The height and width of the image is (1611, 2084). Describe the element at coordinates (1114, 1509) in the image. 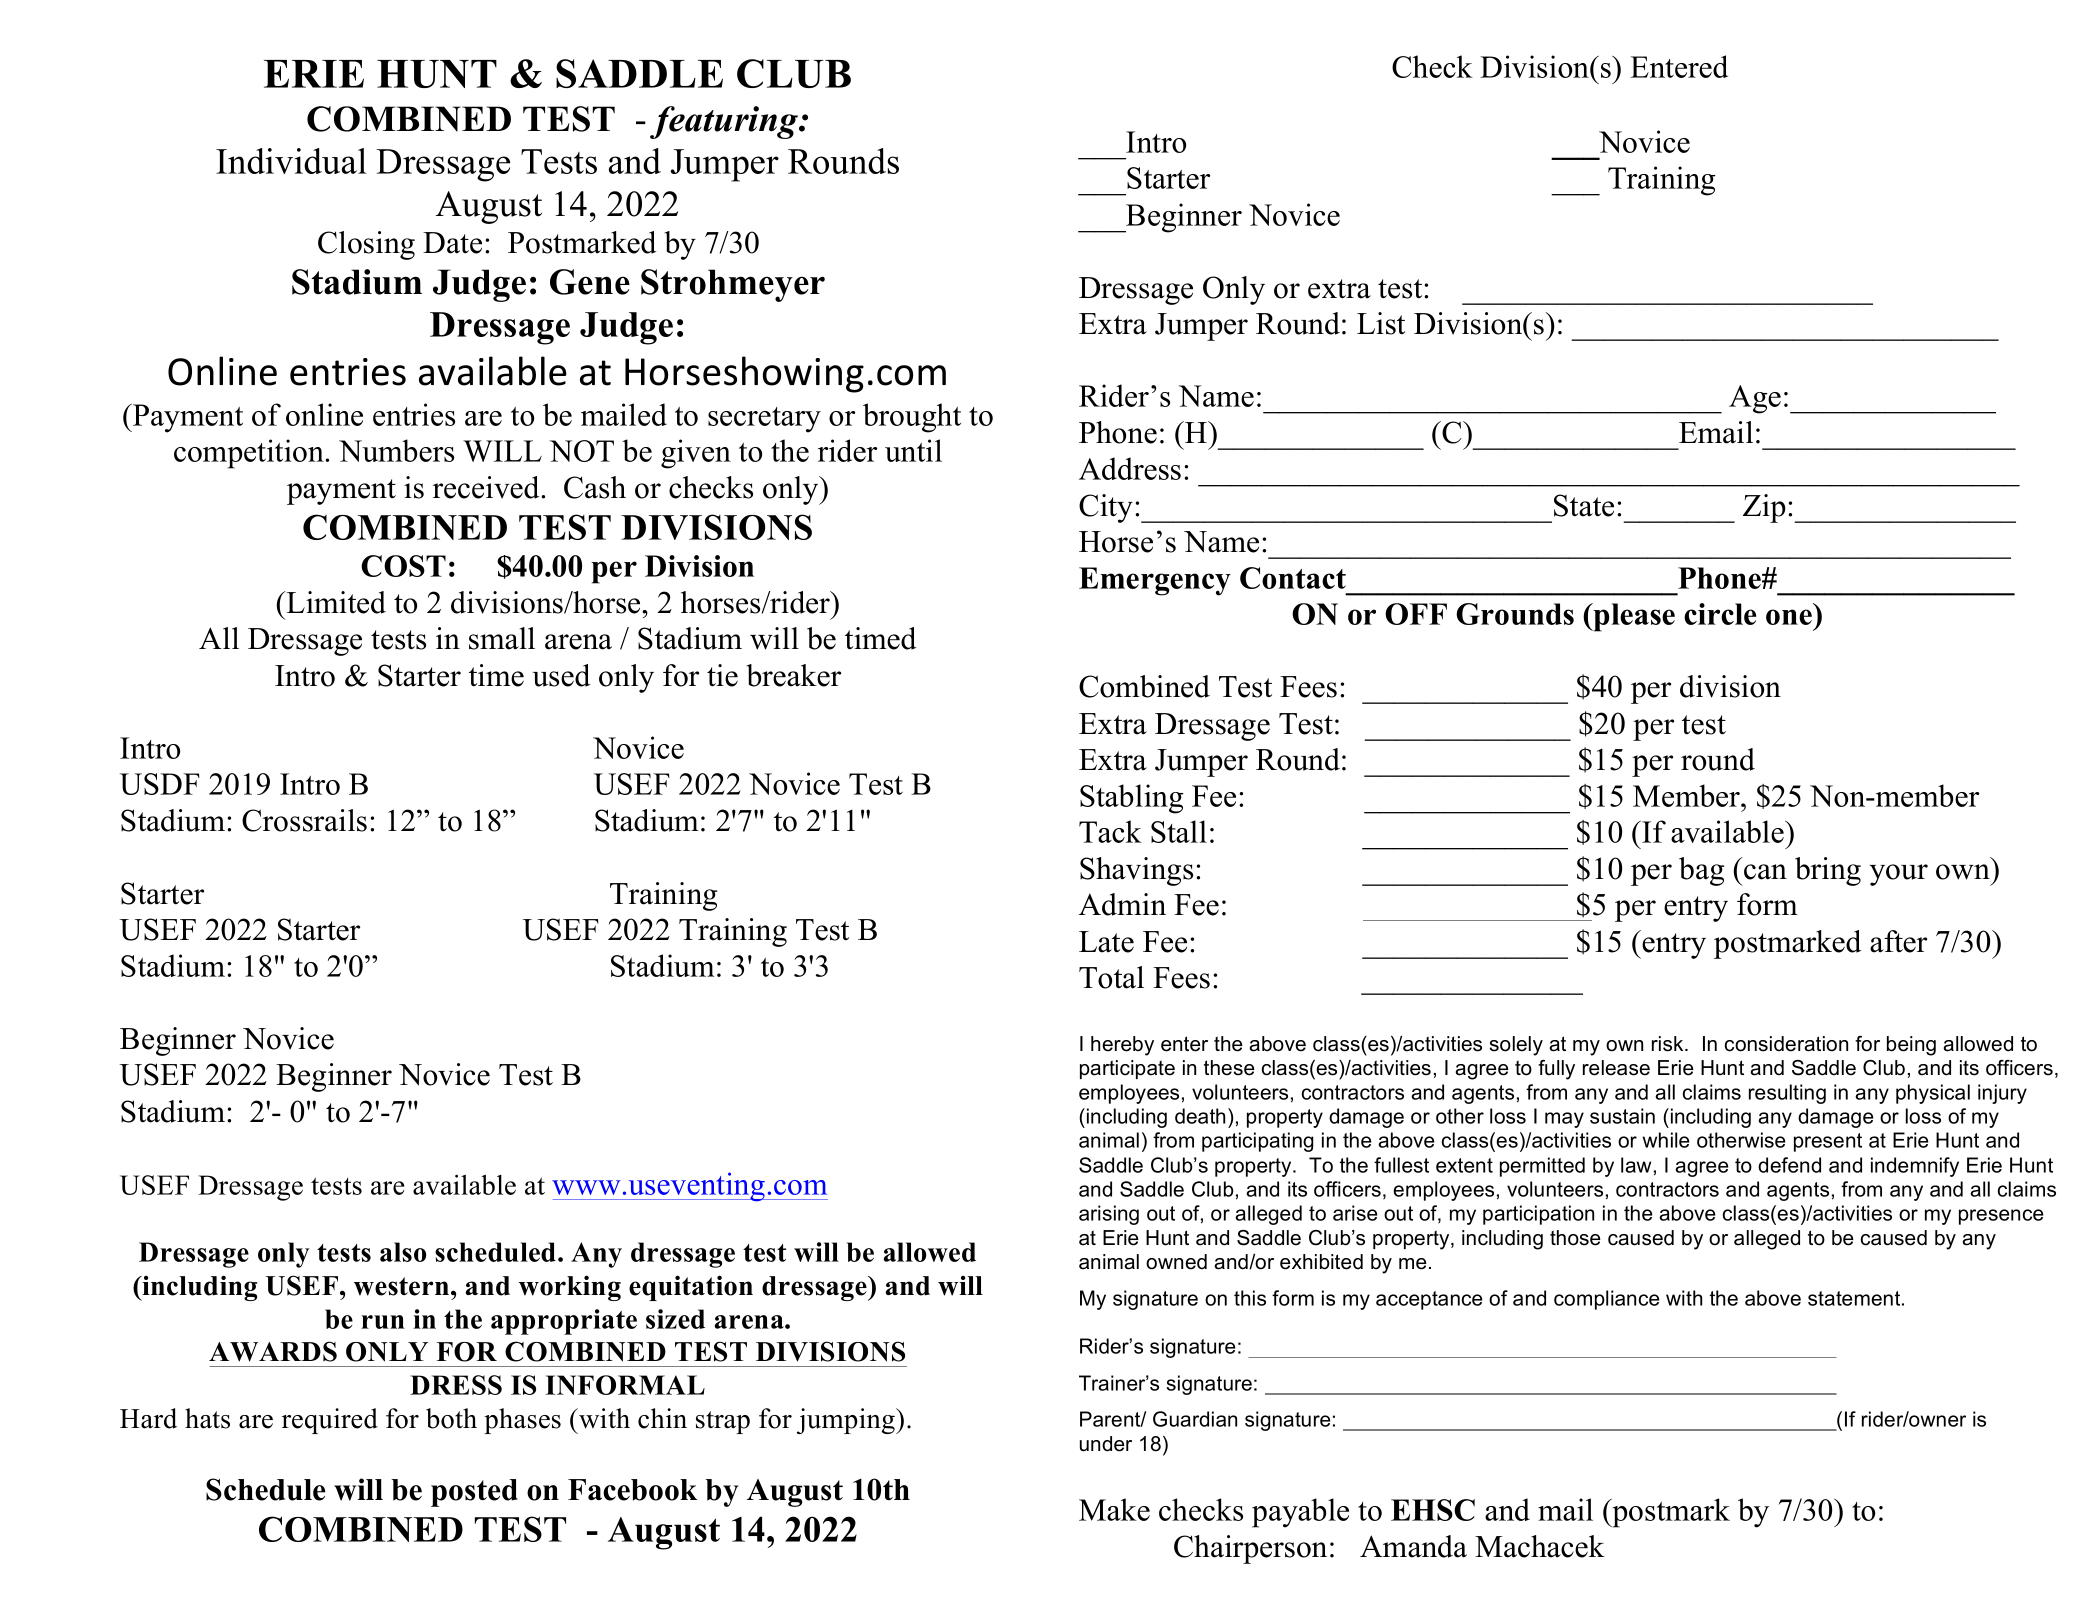

I see `Make` at that location.
